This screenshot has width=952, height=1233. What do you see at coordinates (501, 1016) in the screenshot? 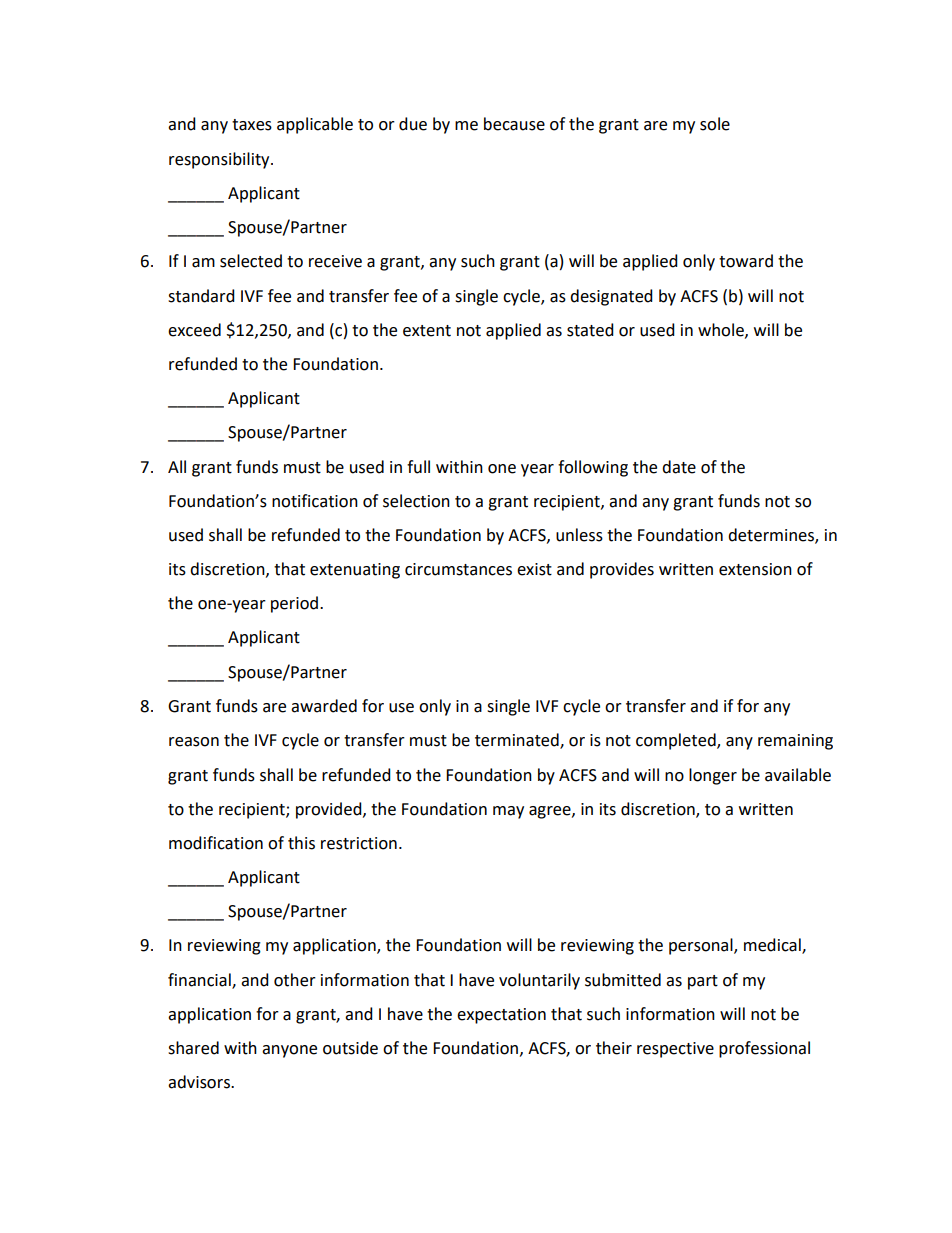
I see `expectation` at bounding box center [501, 1016].
